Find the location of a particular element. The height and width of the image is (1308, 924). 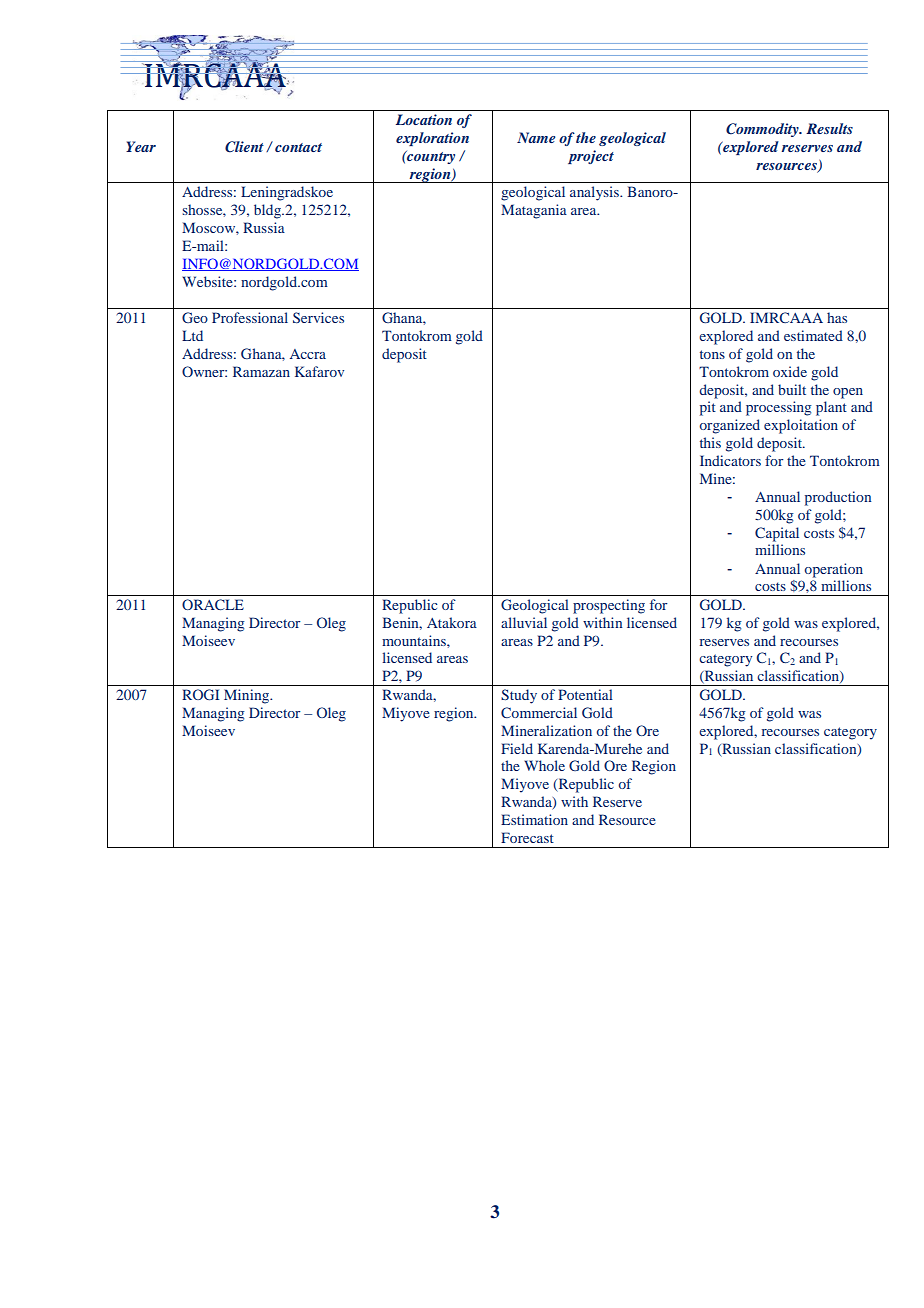

Ltd is located at coordinates (192, 335).
